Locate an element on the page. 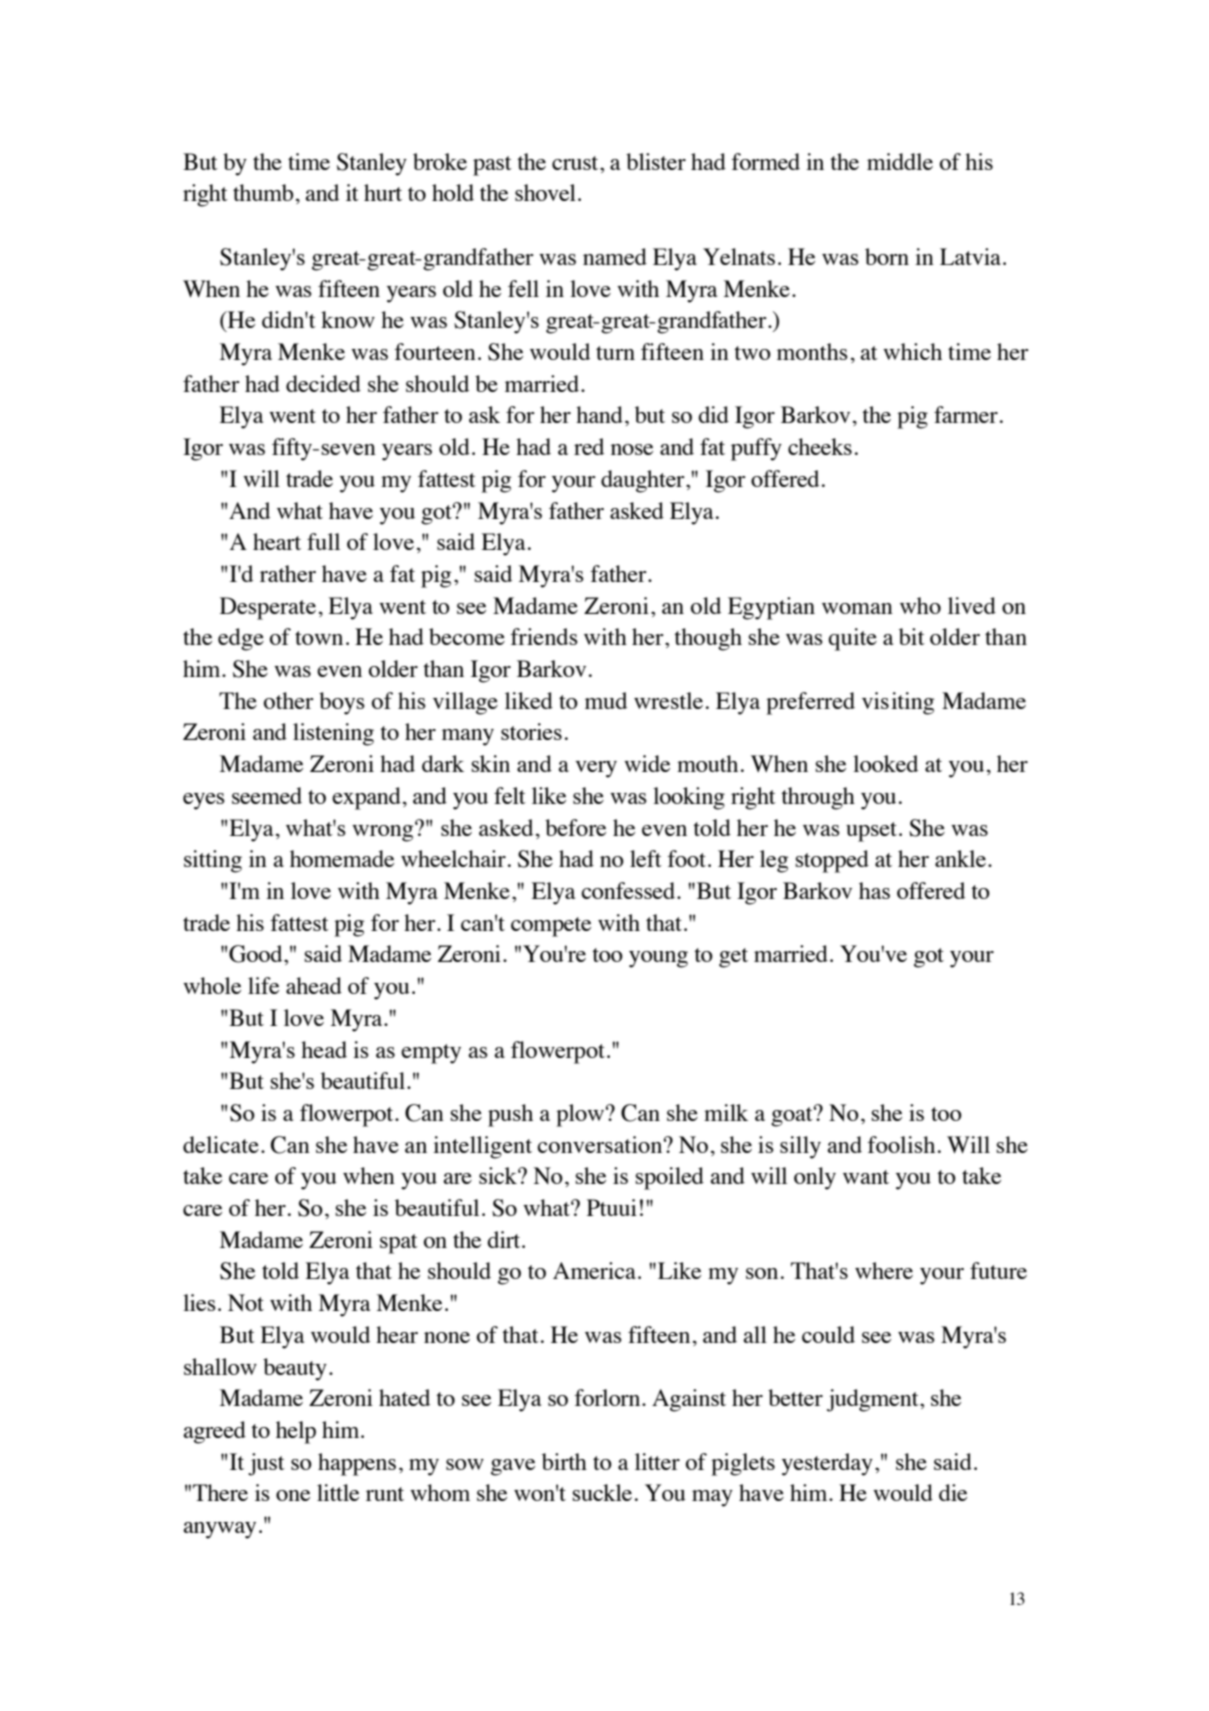  homemade is located at coordinates (342, 858).
